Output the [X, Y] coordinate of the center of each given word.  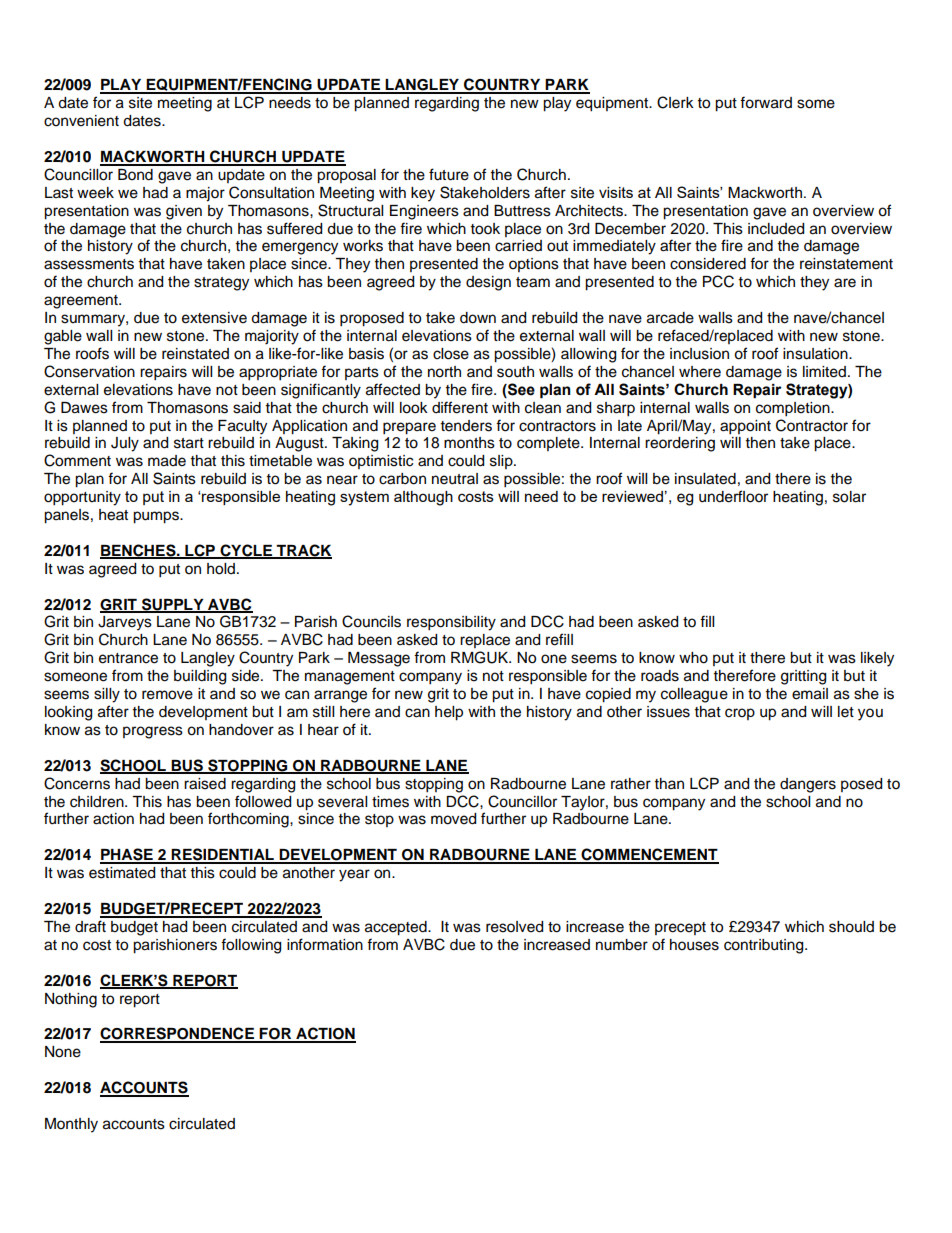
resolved [514, 927]
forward [766, 102]
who [693, 658]
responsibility [451, 623]
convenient [81, 121]
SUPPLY [173, 605]
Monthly [71, 1125]
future [449, 174]
